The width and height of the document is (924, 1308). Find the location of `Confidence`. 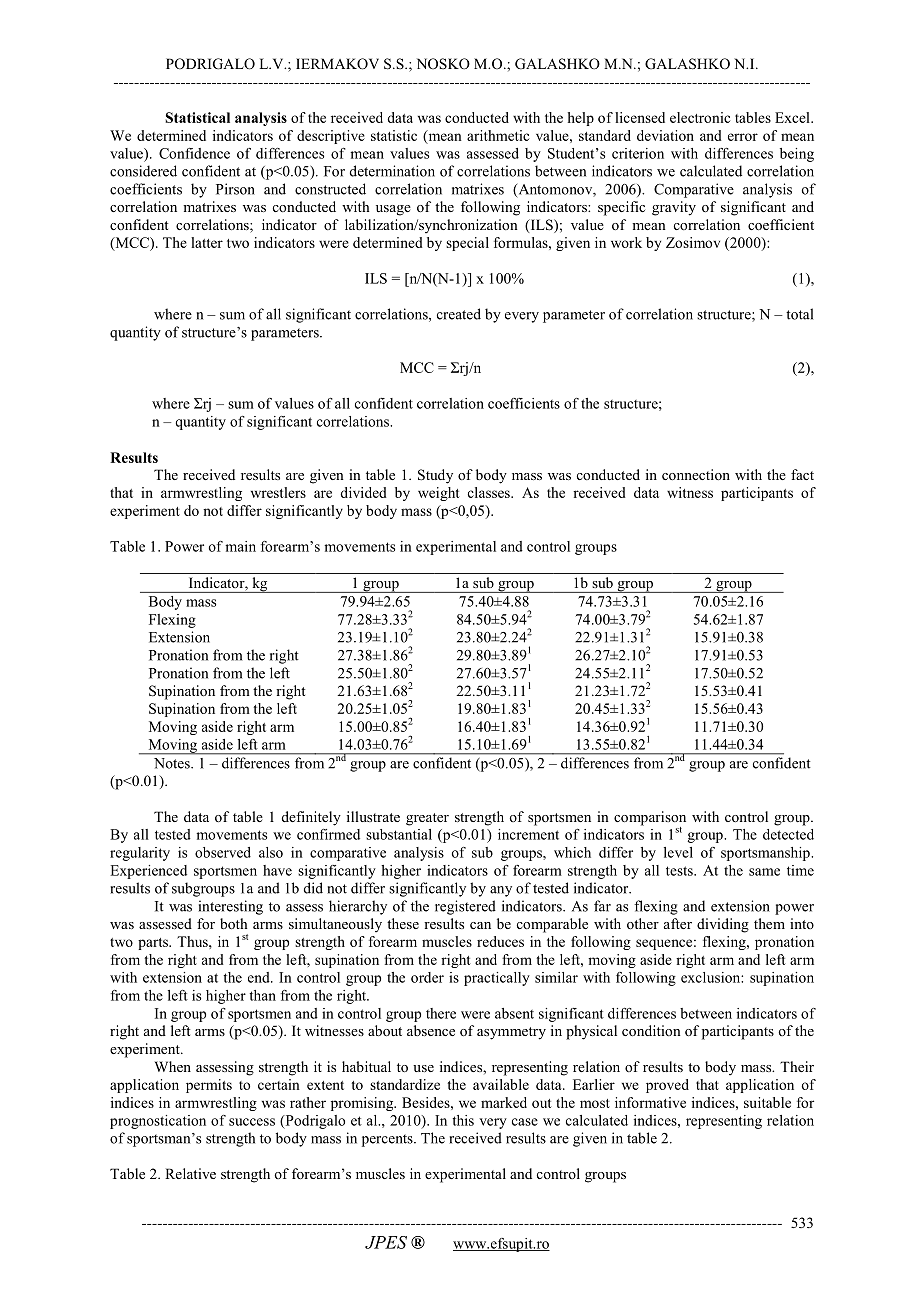

Confidence is located at coordinates (194, 153).
